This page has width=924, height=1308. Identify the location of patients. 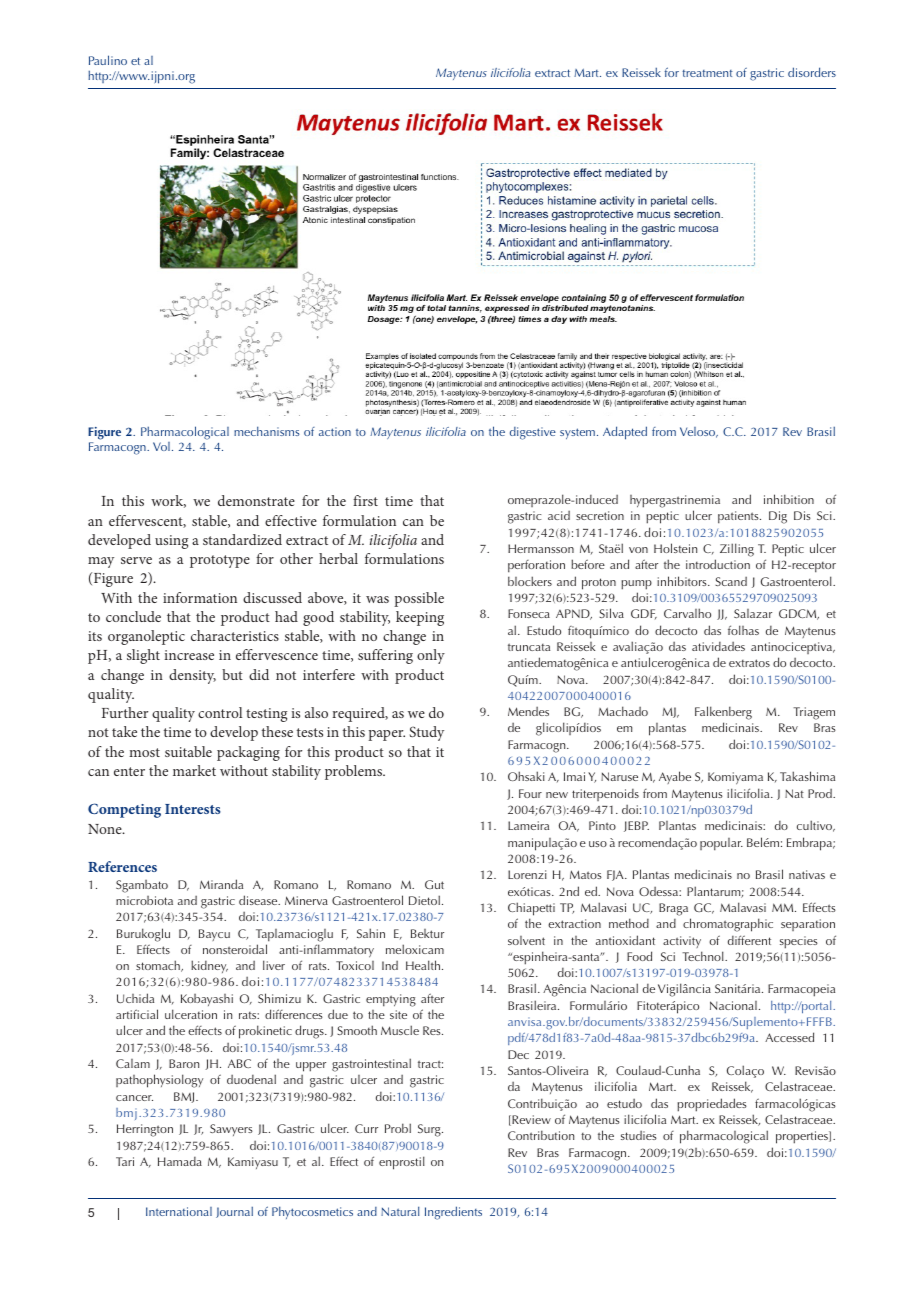
(739, 517).
